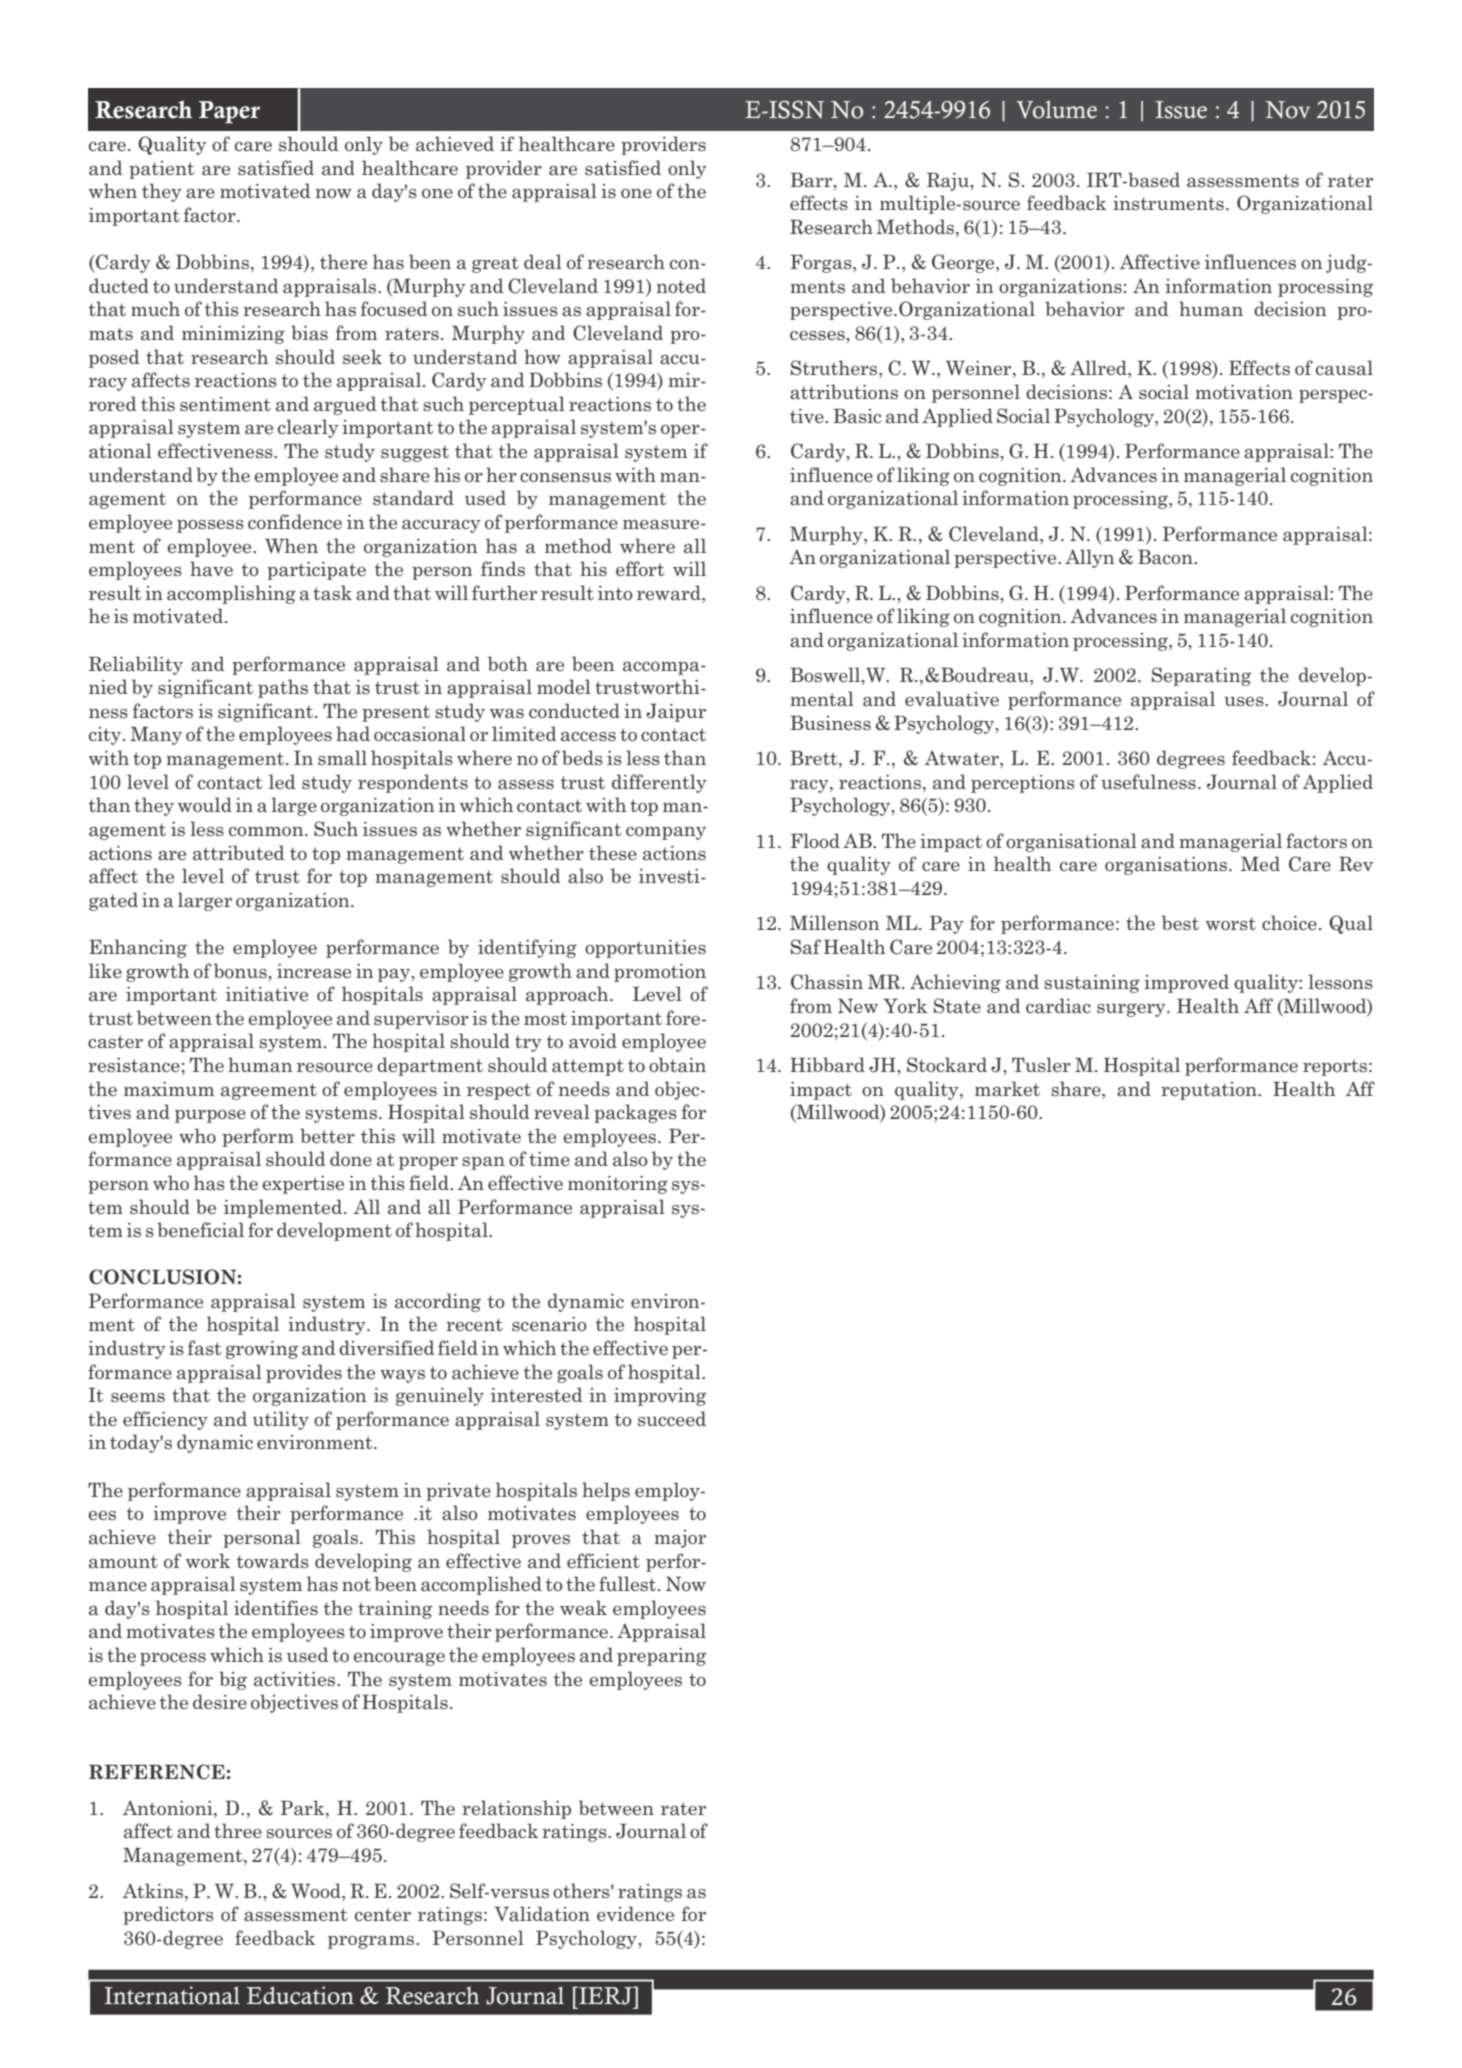  Describe the element at coordinates (1245, 701) in the screenshot. I see `uses` at that location.
